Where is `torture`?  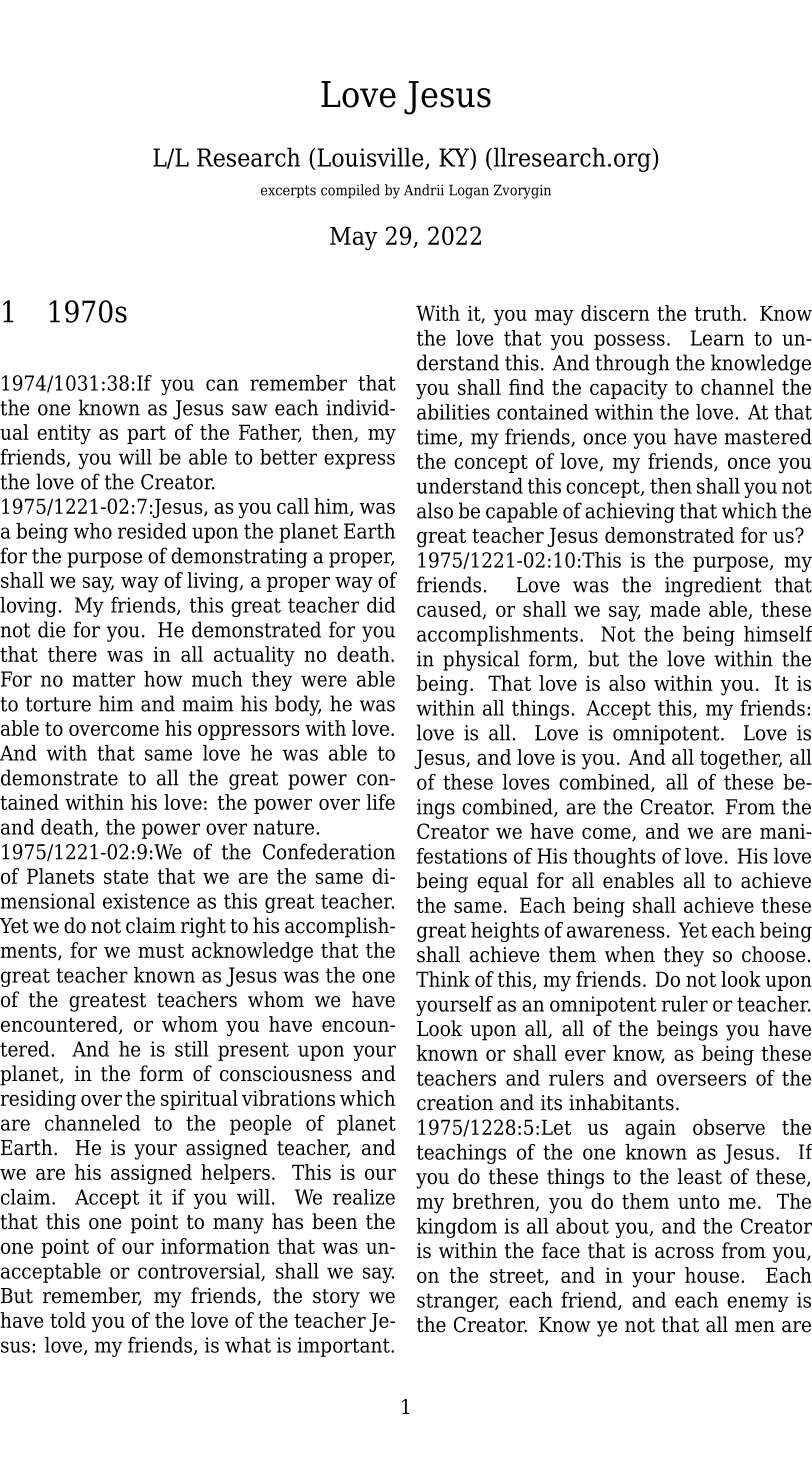 torture is located at coordinates (58, 704).
